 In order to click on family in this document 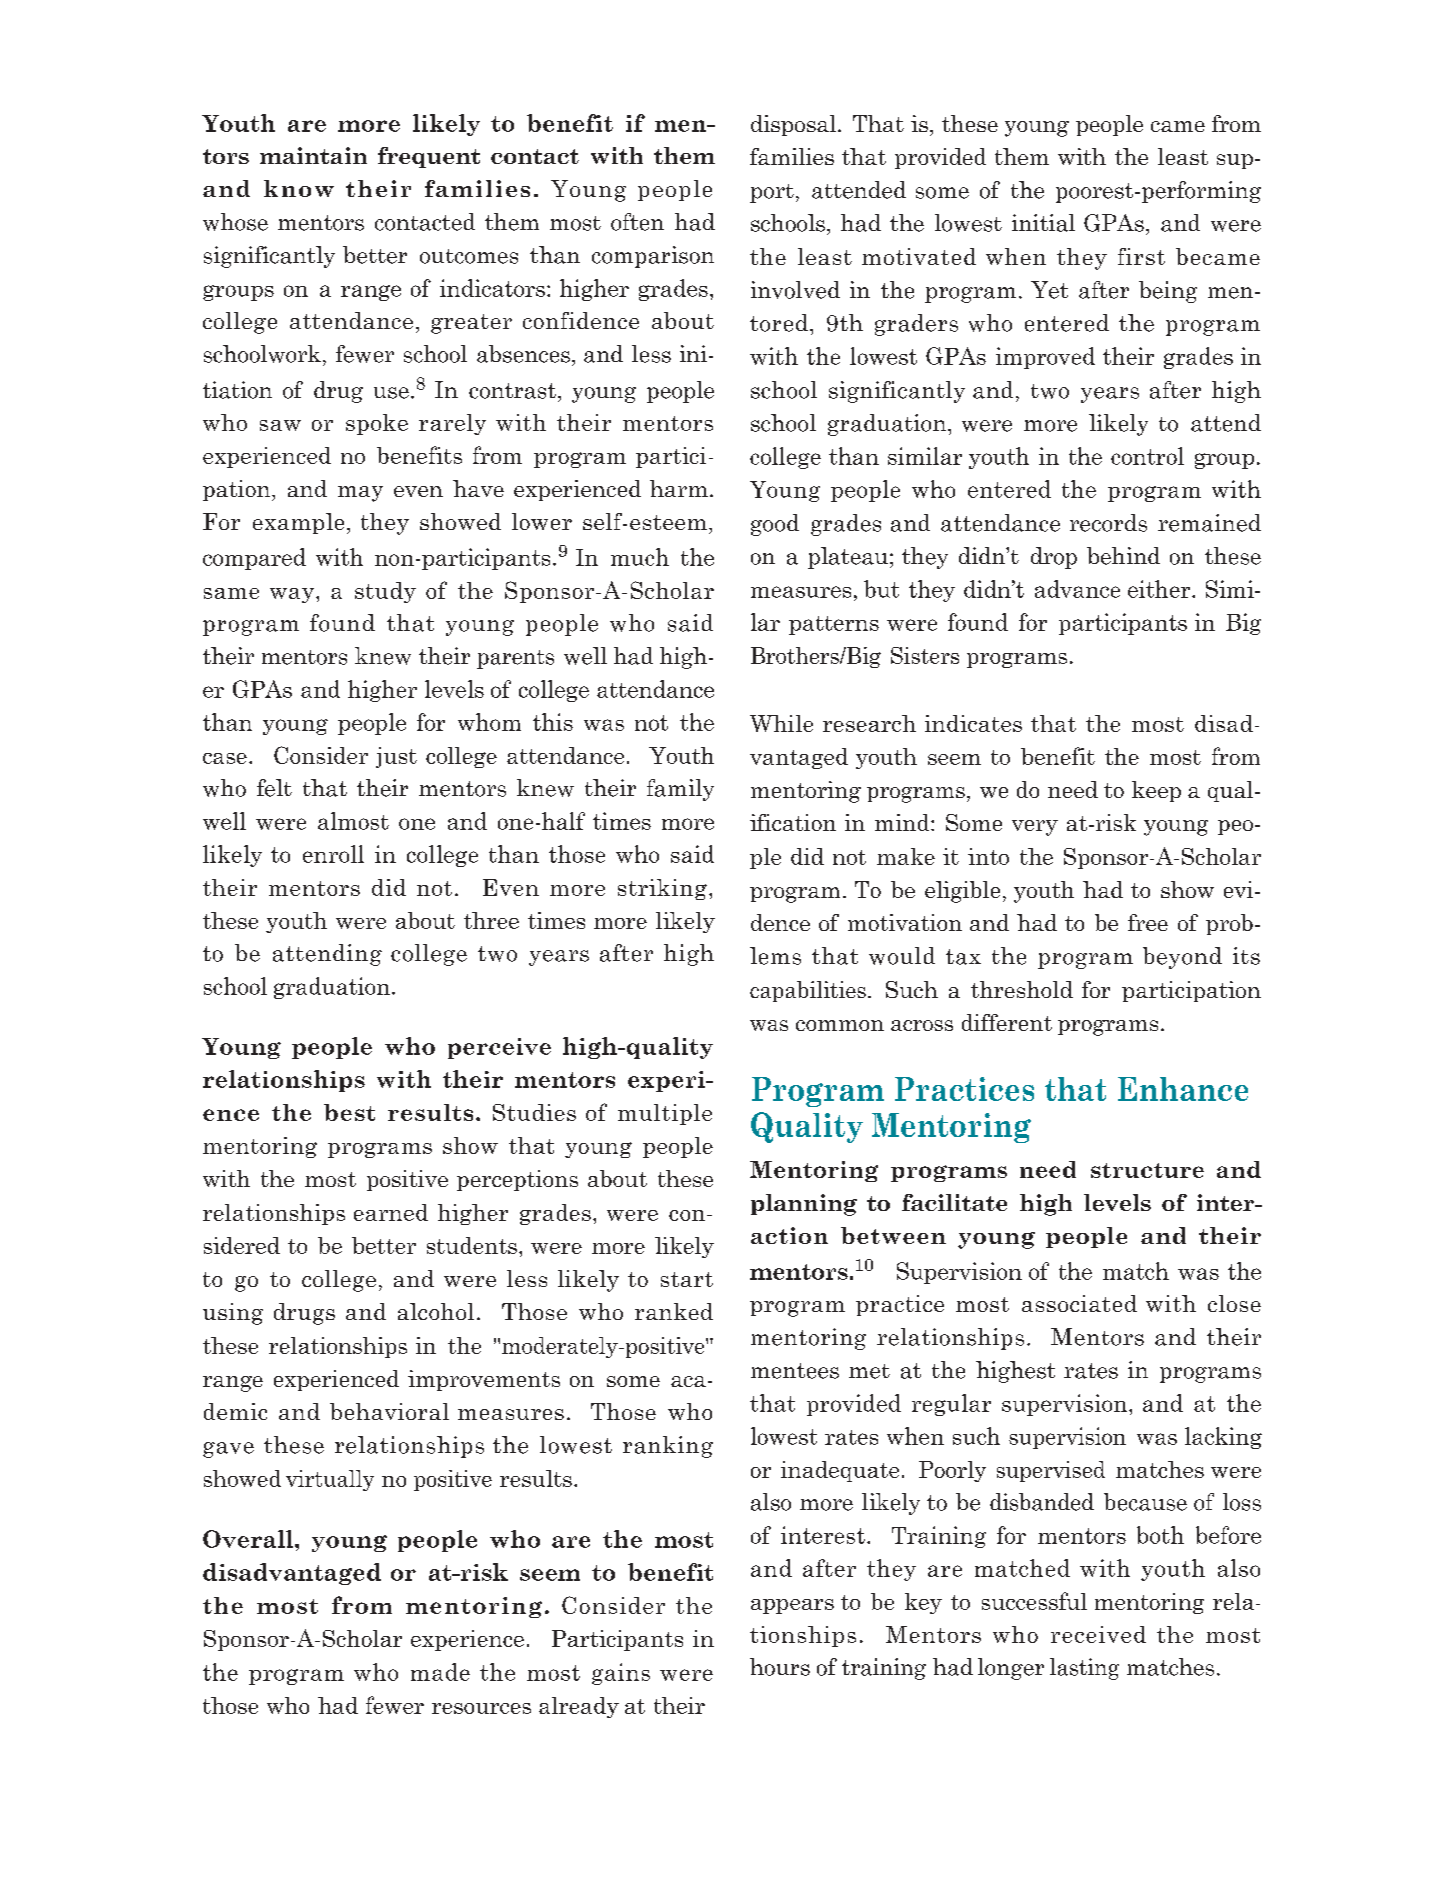, I will do `click(680, 790)`.
